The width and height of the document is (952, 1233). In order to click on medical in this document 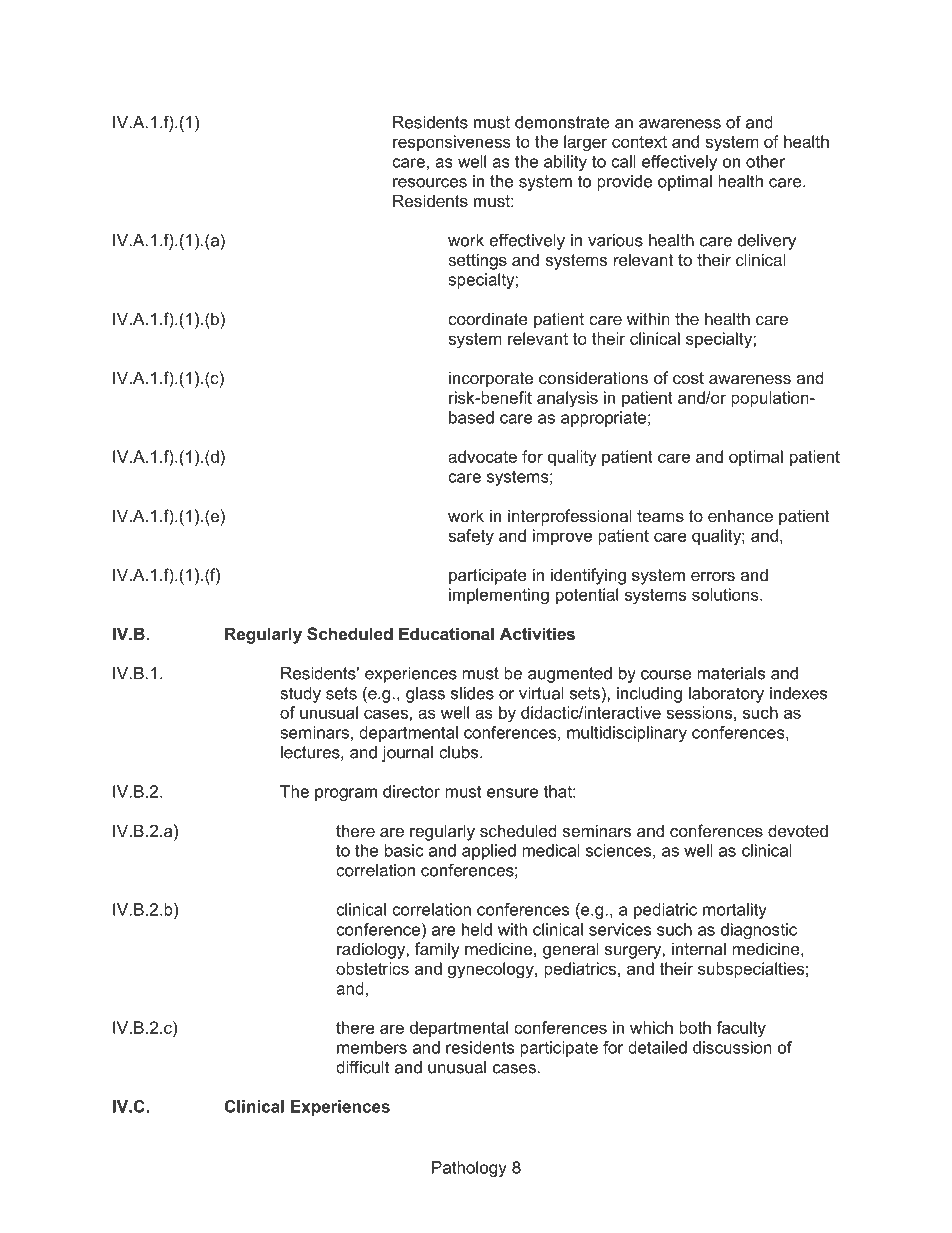, I will do `click(551, 850)`.
